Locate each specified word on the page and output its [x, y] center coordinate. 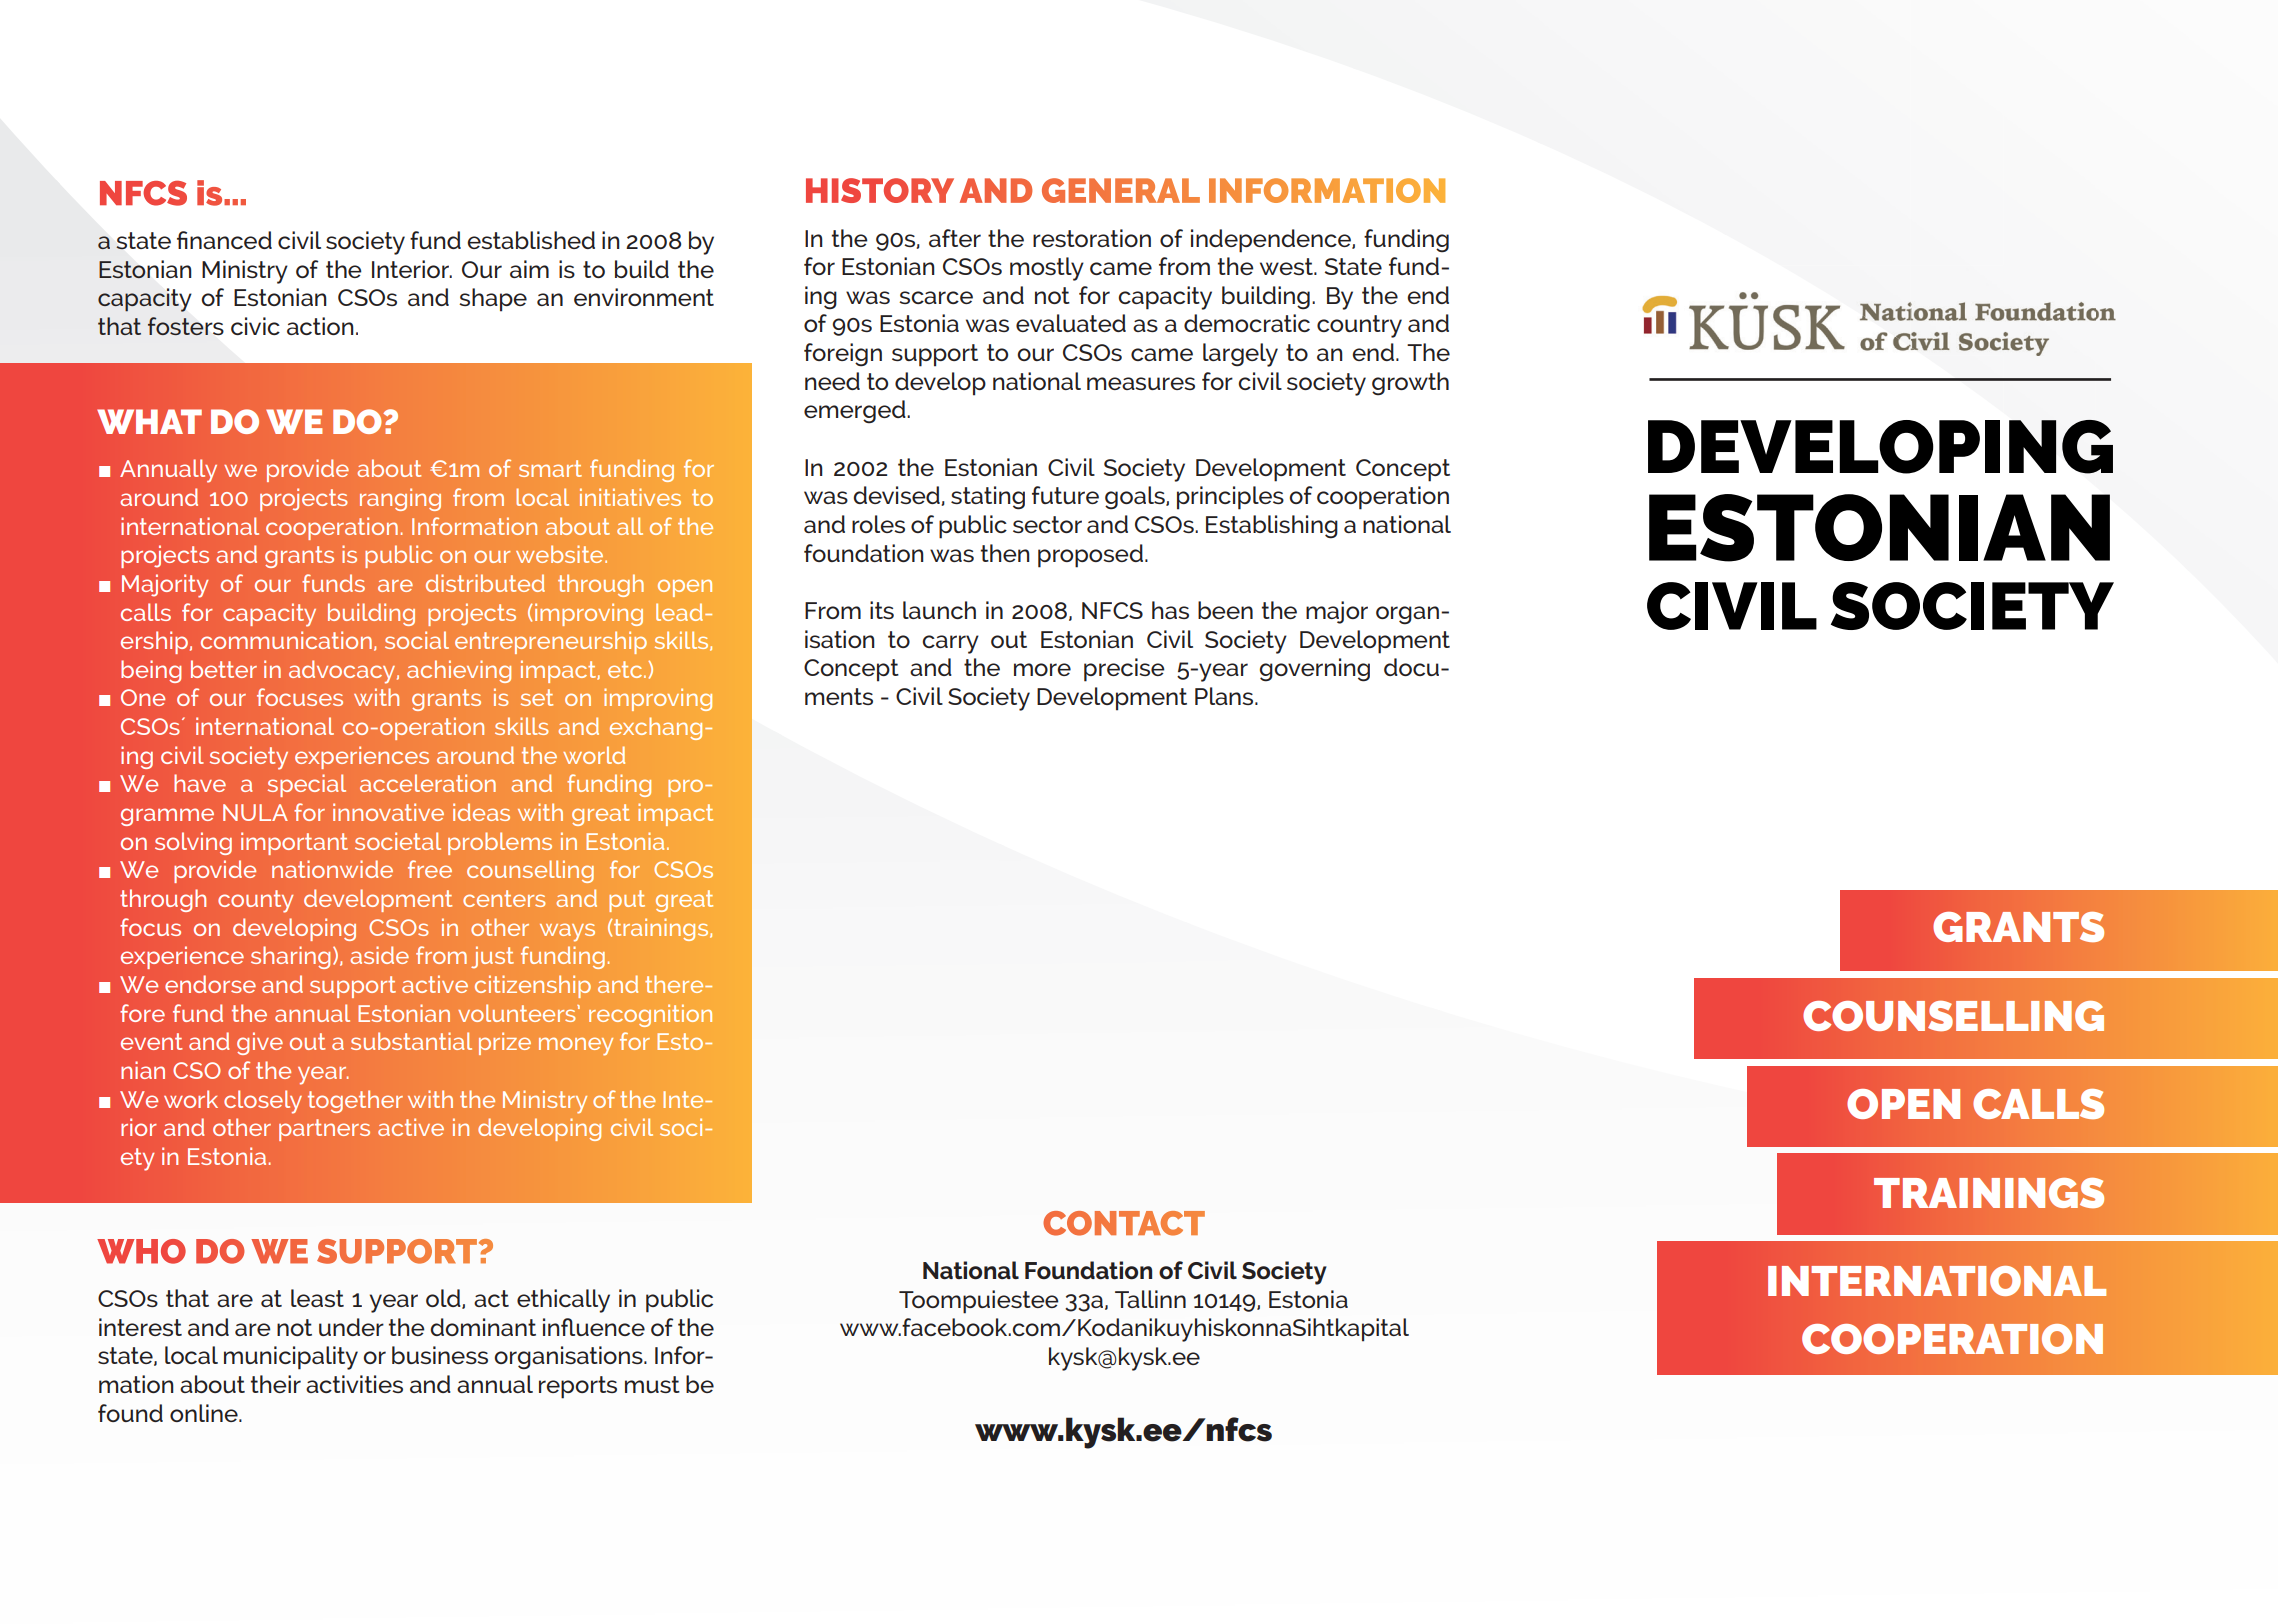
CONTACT [1124, 1223]
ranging [400, 499]
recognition [650, 1015]
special [307, 785]
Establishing [1272, 527]
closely [263, 1102]
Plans [1225, 696]
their [276, 1384]
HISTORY [880, 190]
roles [878, 524]
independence [1272, 241]
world [594, 755]
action [320, 326]
